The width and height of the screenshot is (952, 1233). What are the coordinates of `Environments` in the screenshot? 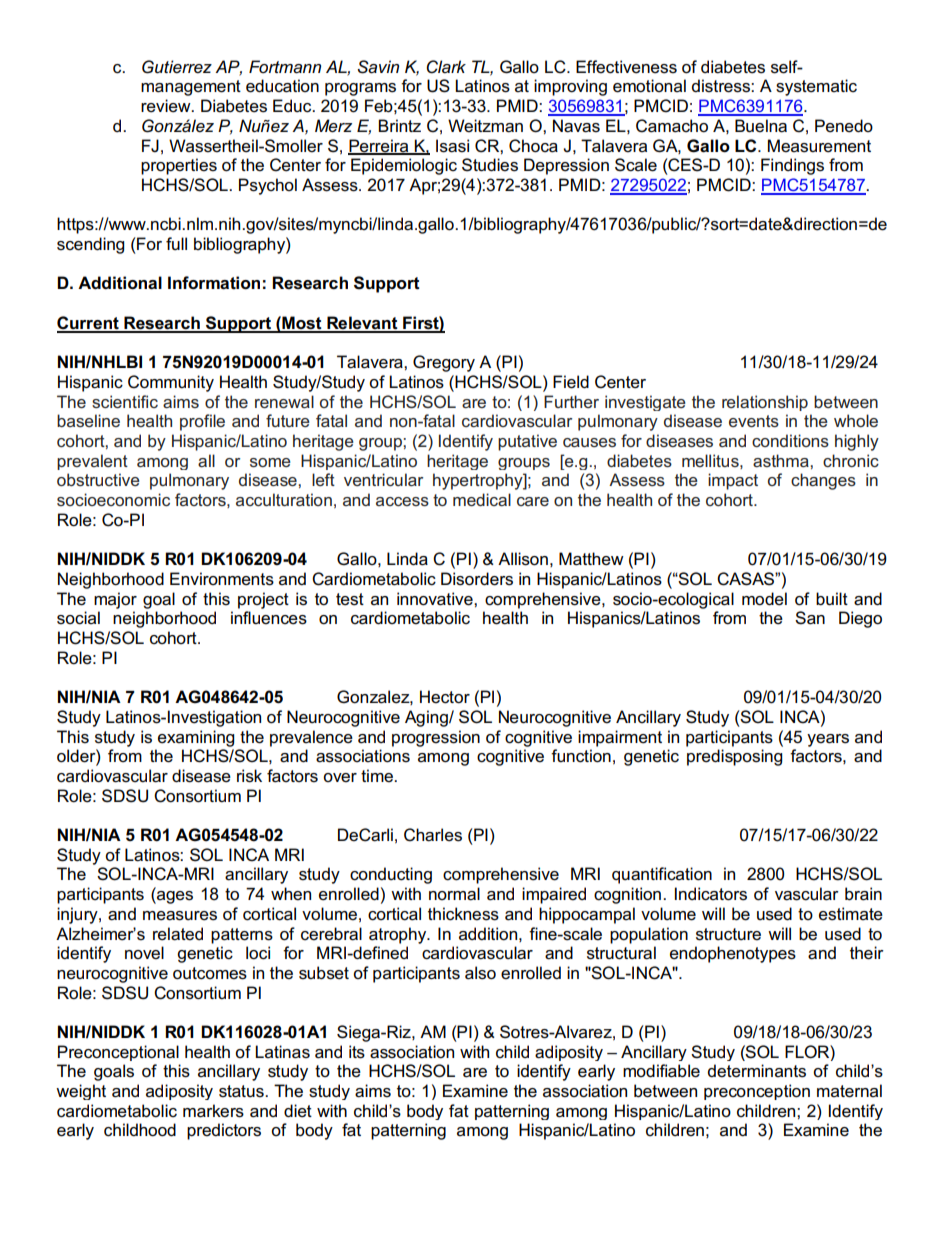 It's located at (222, 579).
